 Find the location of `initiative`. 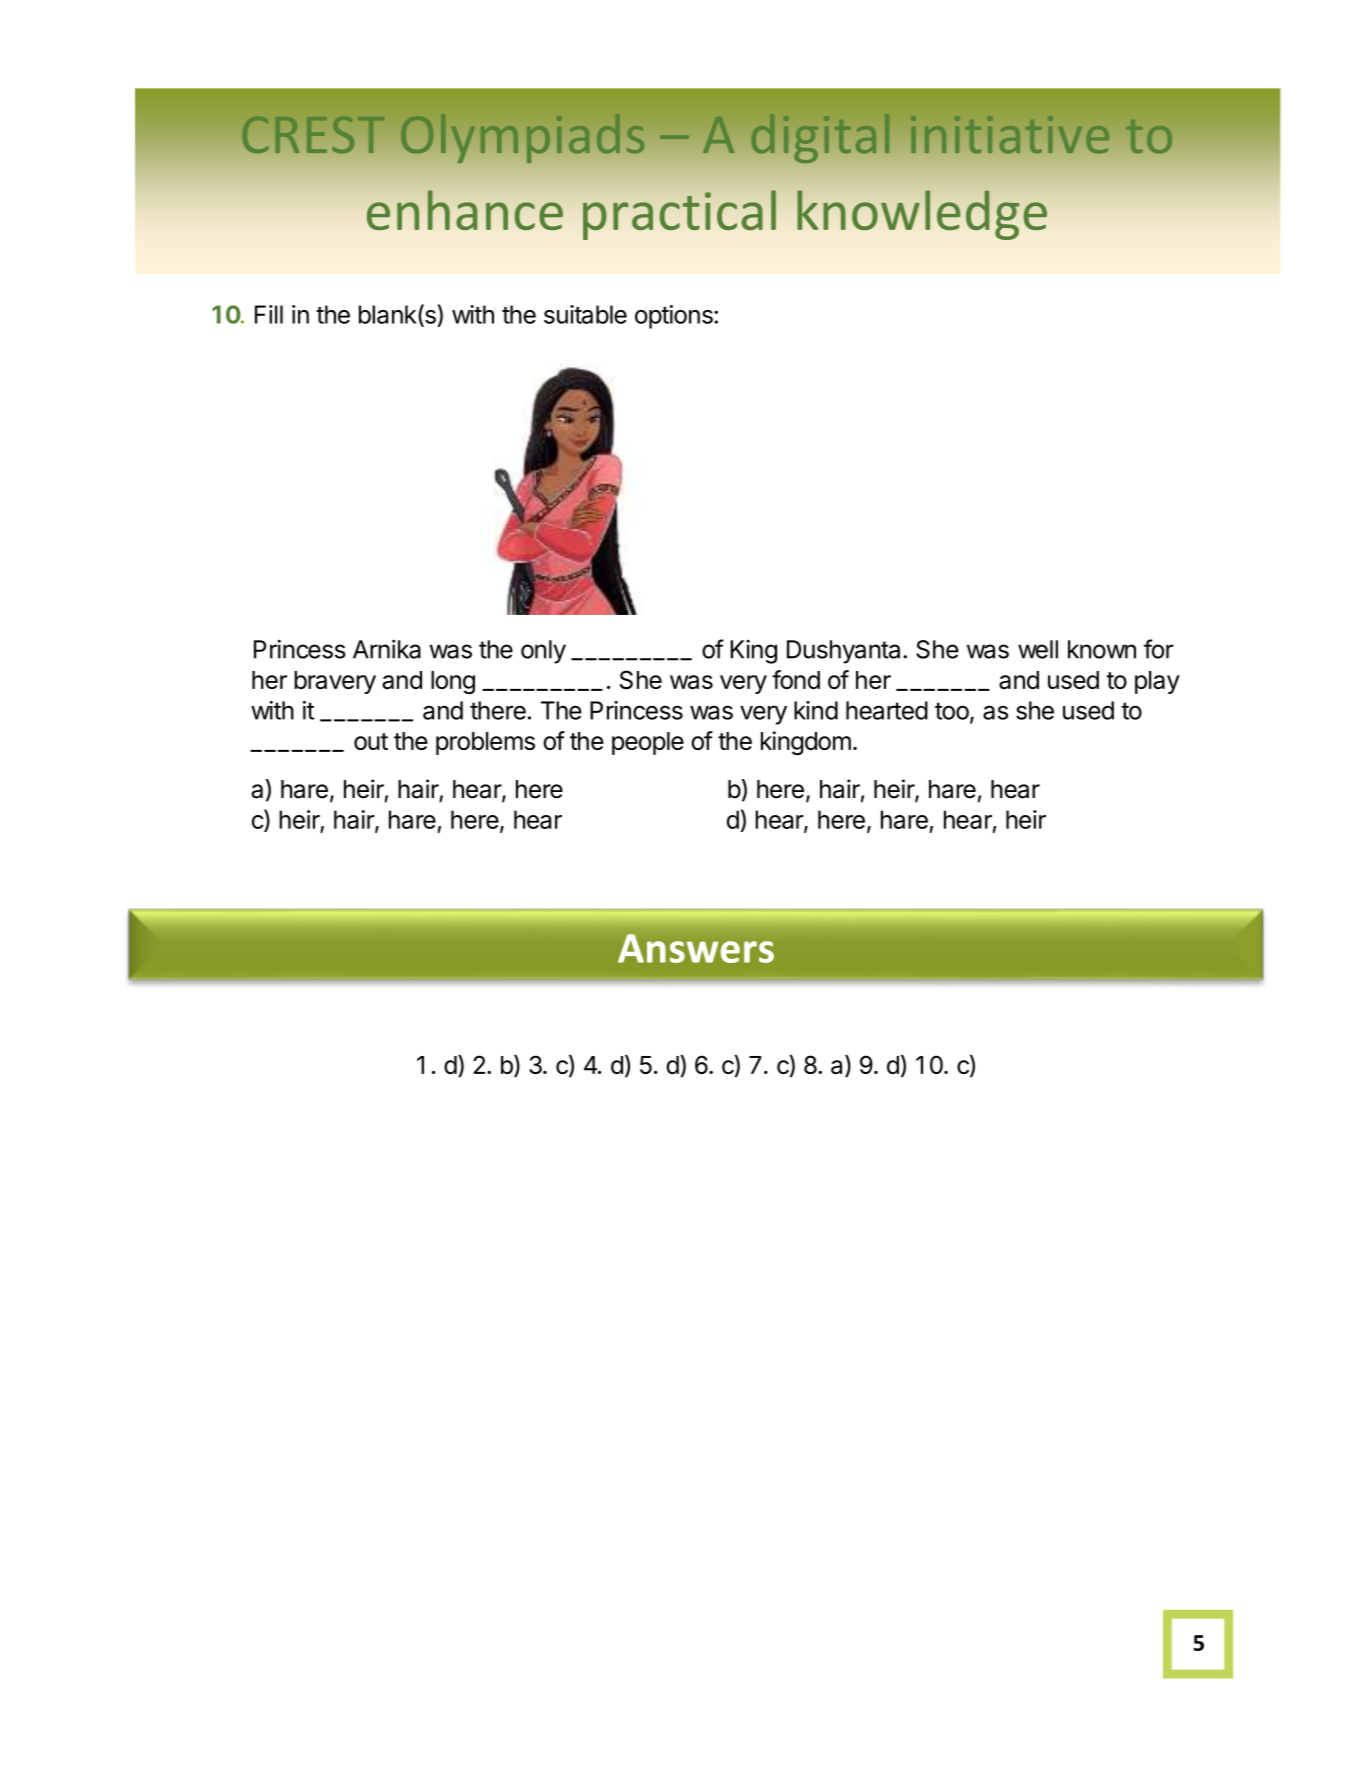

initiative is located at coordinates (1010, 134).
